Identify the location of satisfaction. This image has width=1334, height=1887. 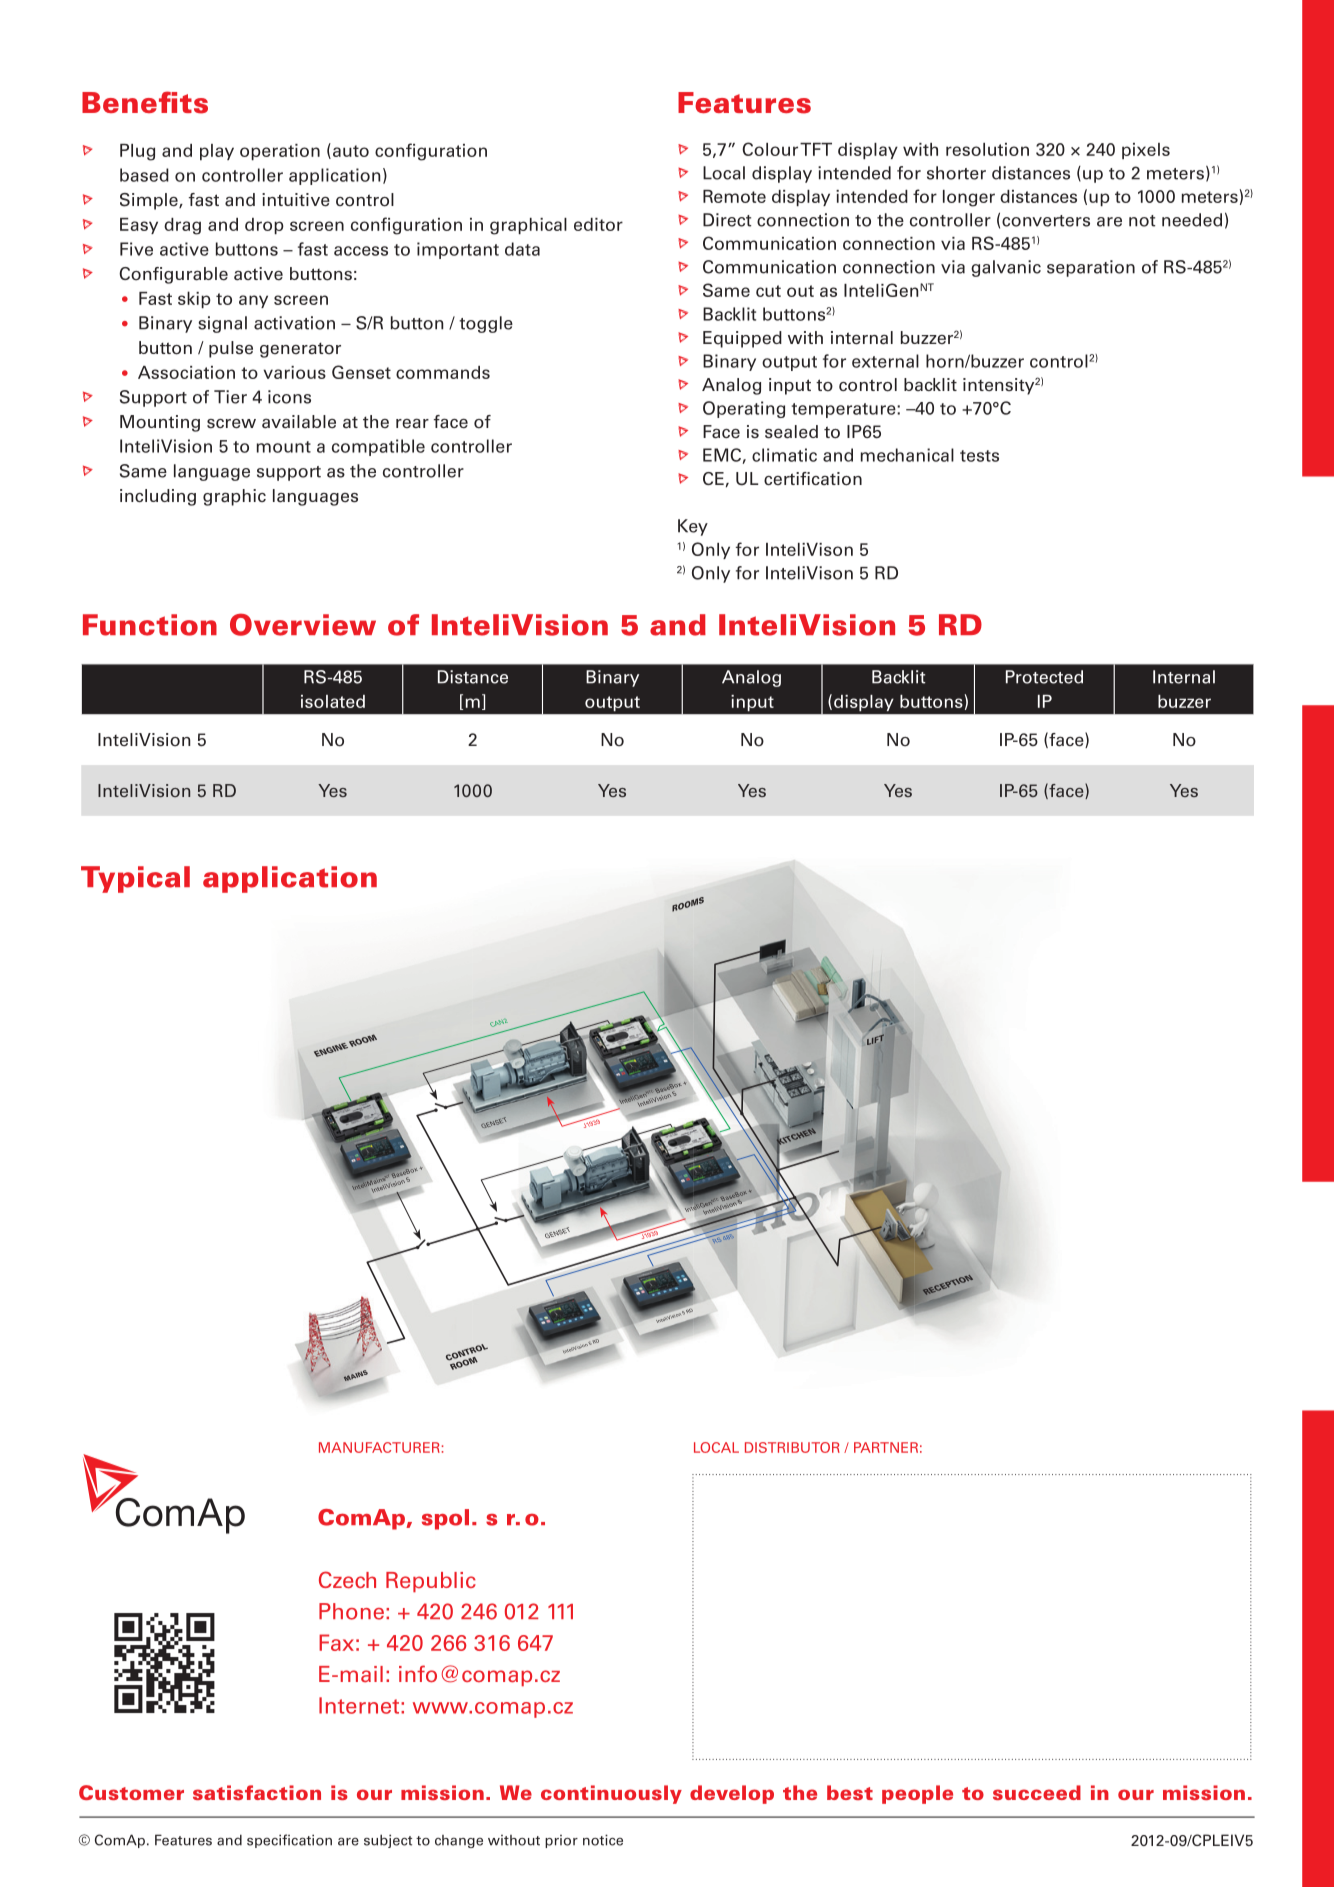
(257, 1792).
